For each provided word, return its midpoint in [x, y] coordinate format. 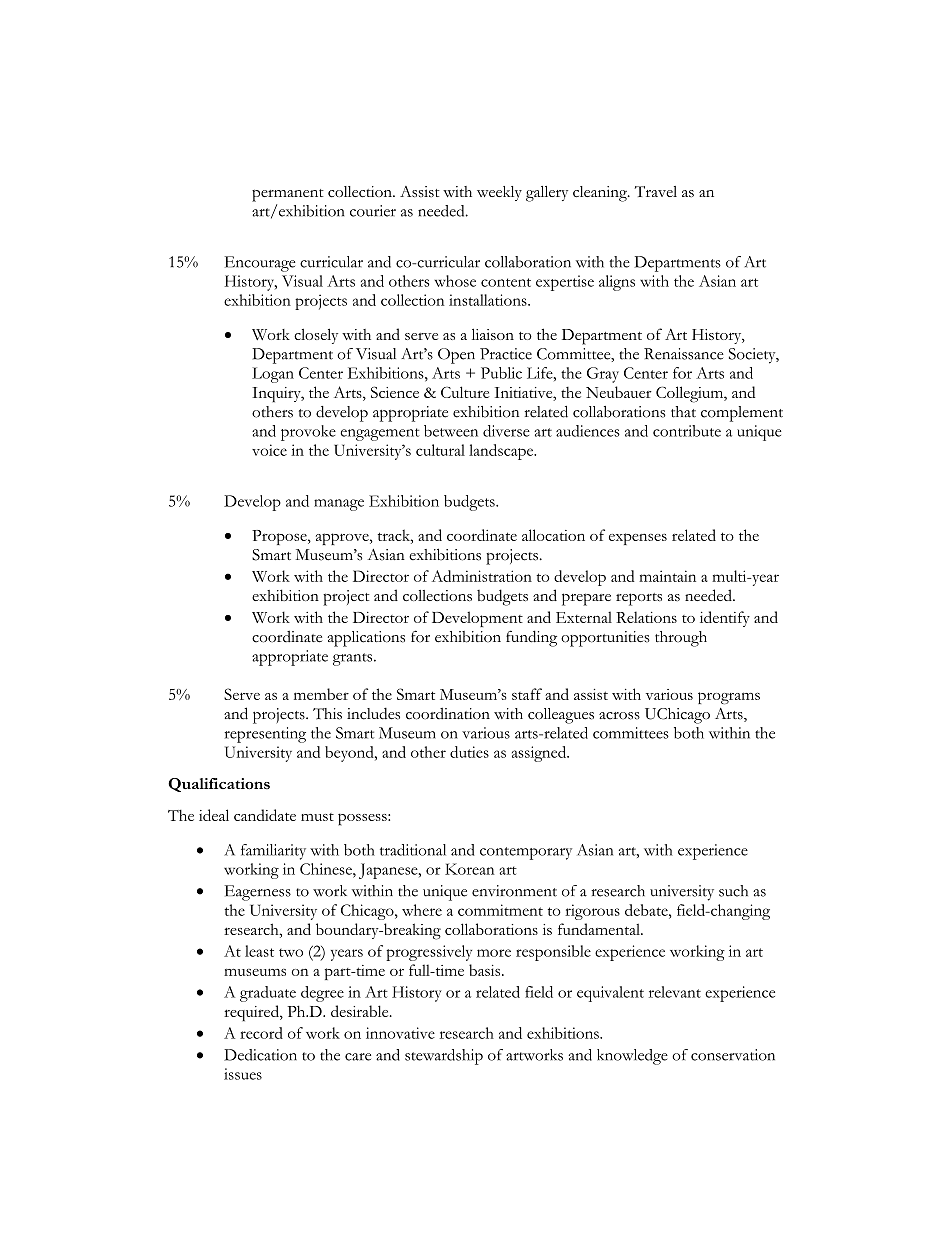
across [619, 716]
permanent [288, 195]
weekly [499, 193]
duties [469, 752]
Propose [280, 537]
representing [265, 735]
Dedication [260, 1055]
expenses [638, 539]
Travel [656, 191]
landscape [502, 452]
